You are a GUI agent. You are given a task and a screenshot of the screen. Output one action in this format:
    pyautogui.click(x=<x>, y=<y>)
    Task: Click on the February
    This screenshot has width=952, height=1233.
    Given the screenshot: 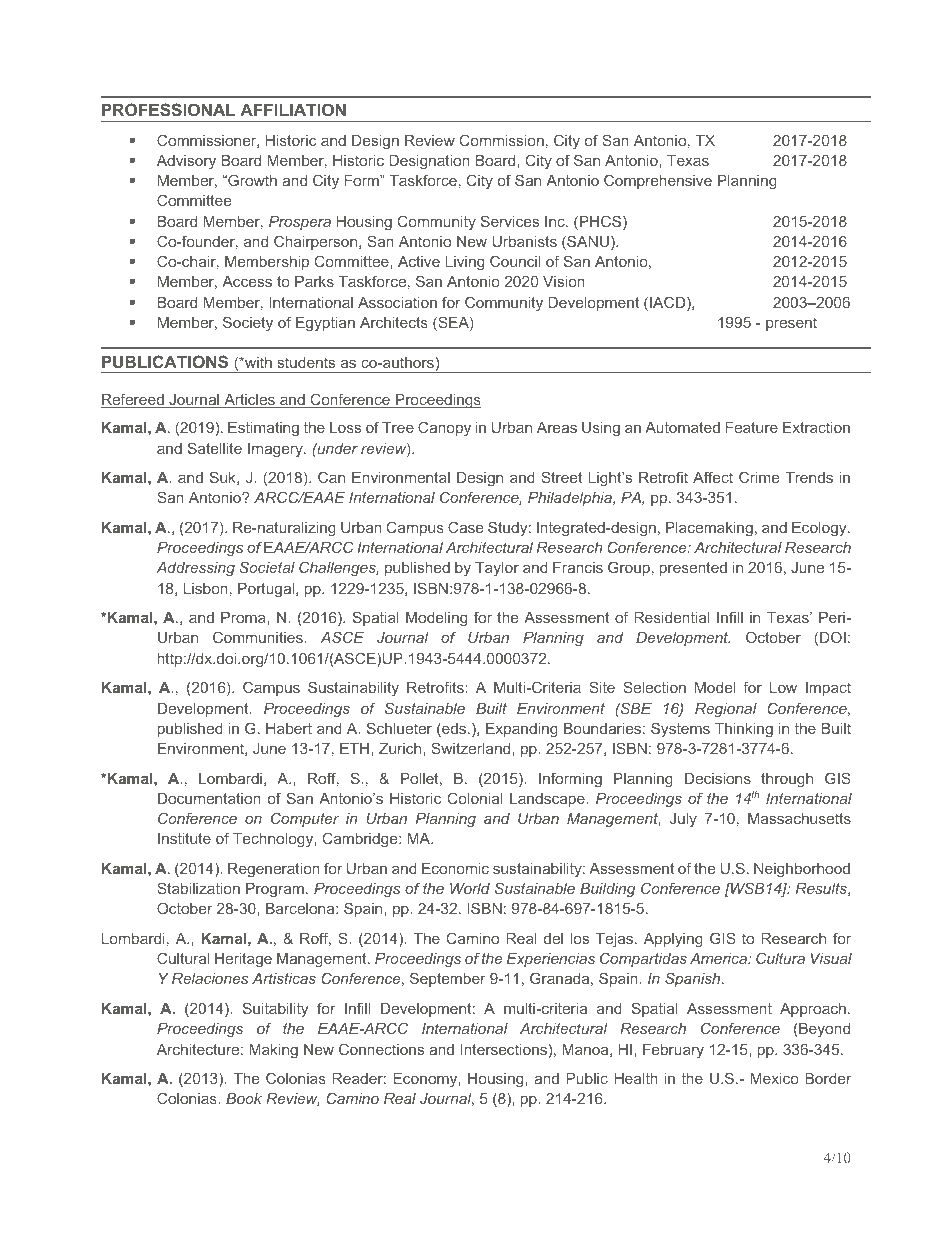 What is the action you would take?
    pyautogui.click(x=673, y=1051)
